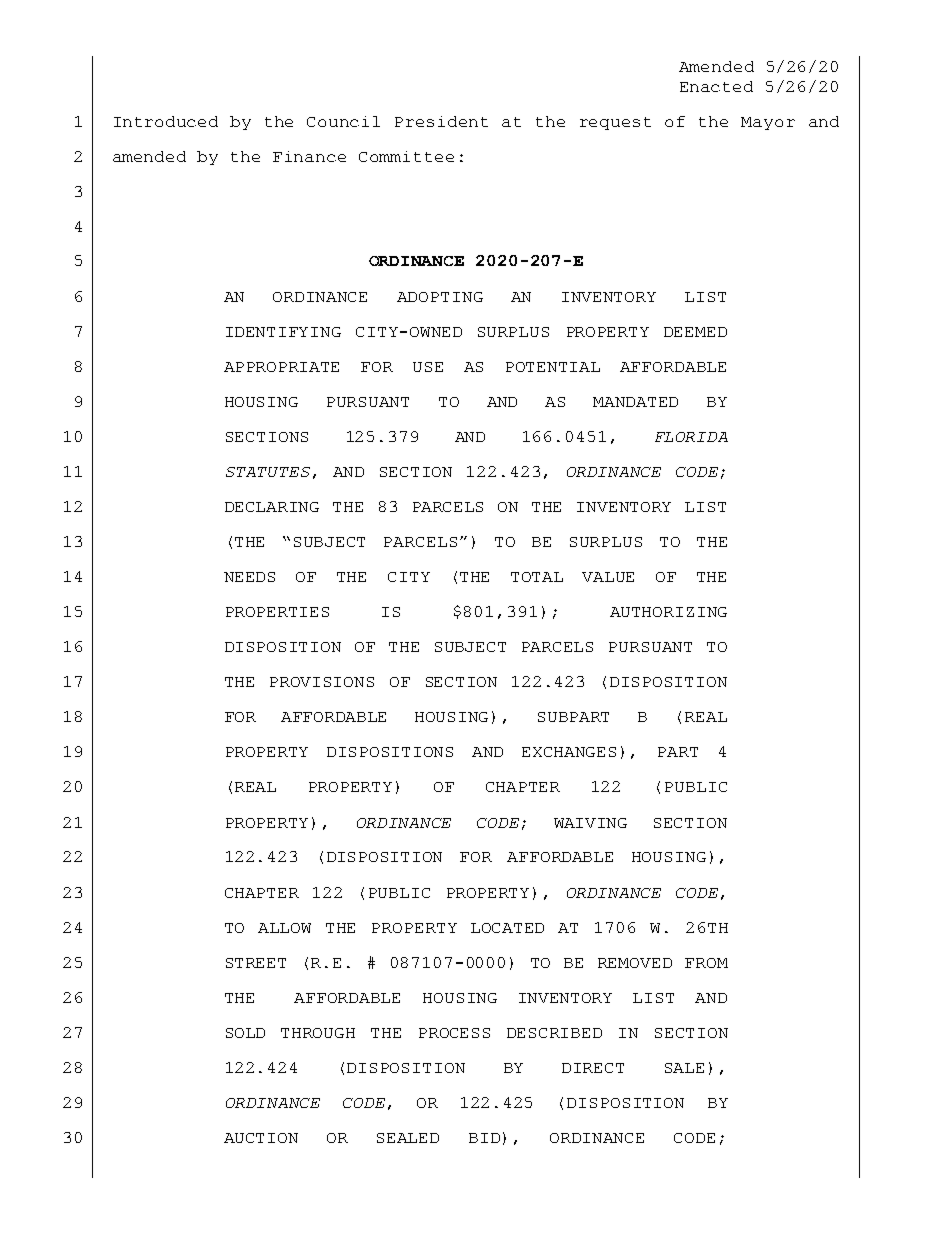 The height and width of the screenshot is (1233, 952). What do you see at coordinates (695, 332) in the screenshot?
I see `DEEMED` at bounding box center [695, 332].
